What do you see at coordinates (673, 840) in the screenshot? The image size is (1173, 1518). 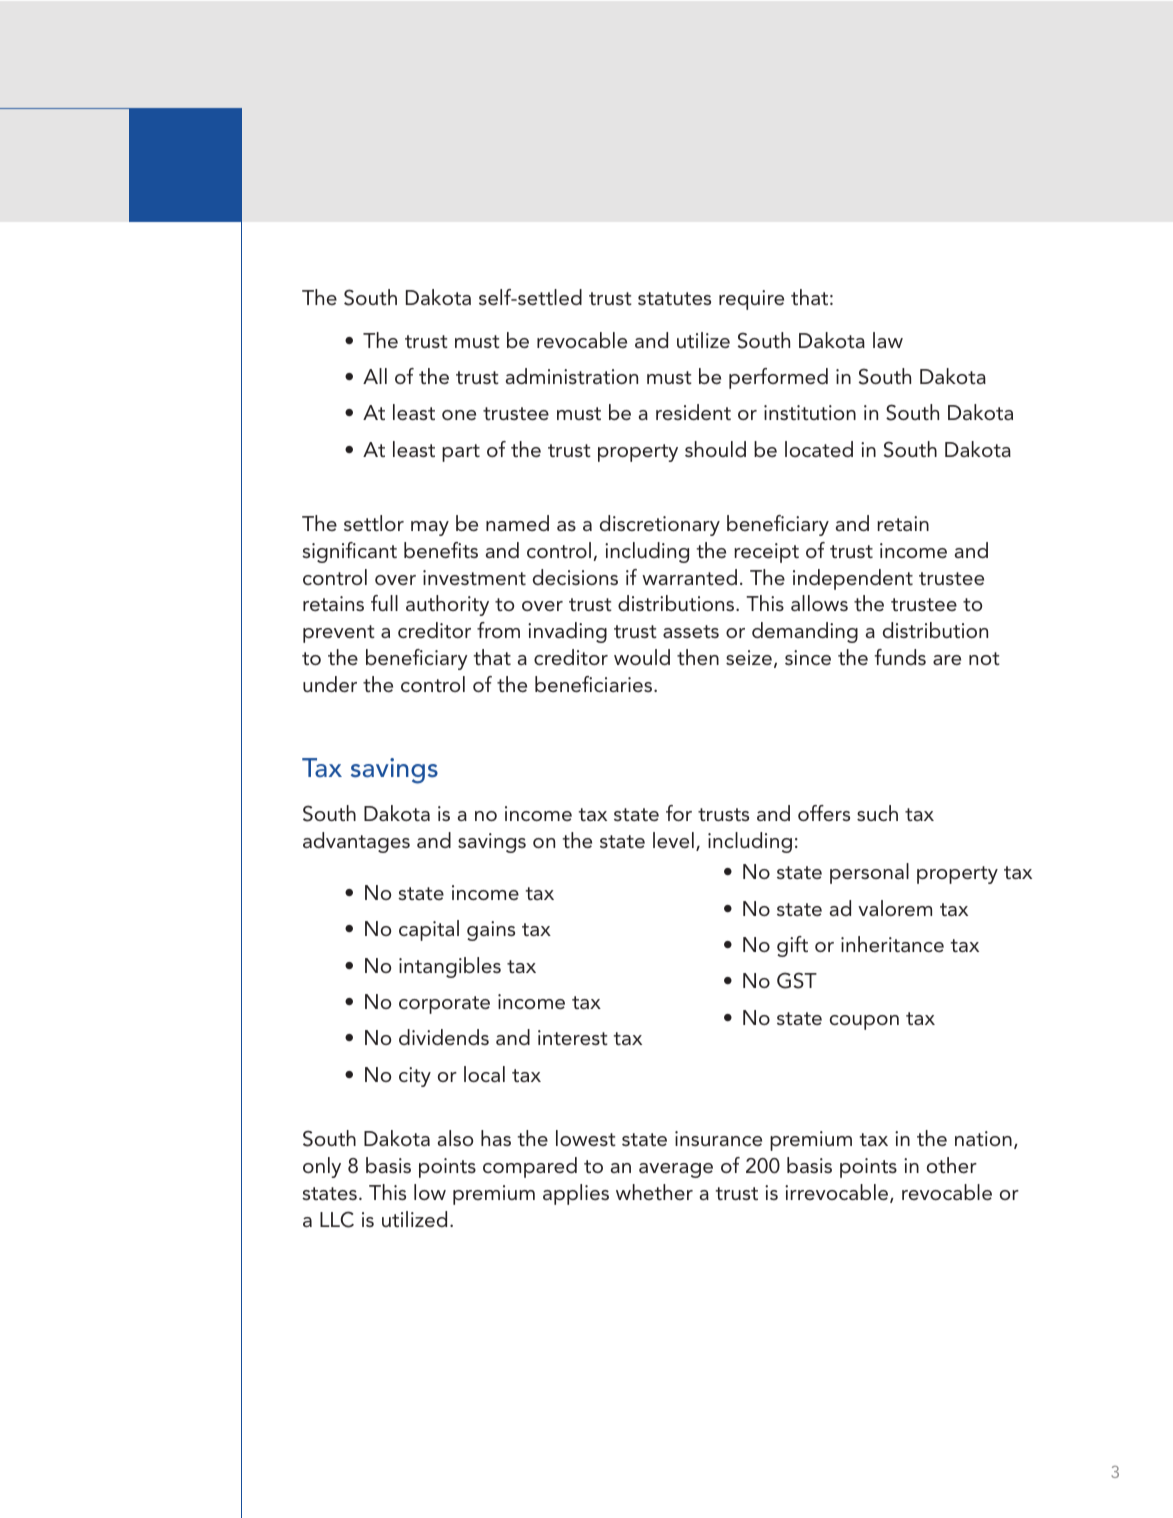 I see `level` at bounding box center [673, 840].
